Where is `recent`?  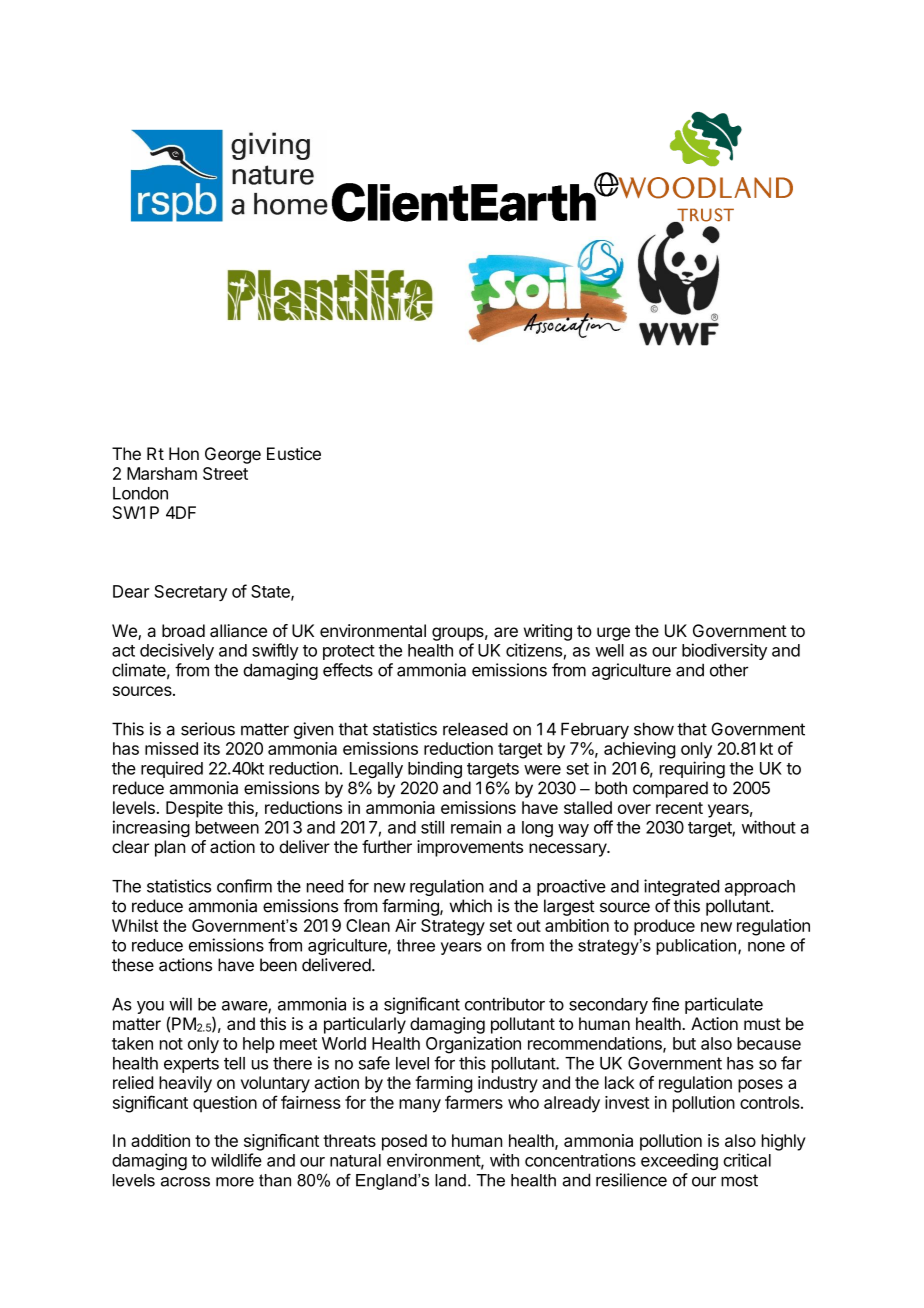
recent is located at coordinates (679, 808).
